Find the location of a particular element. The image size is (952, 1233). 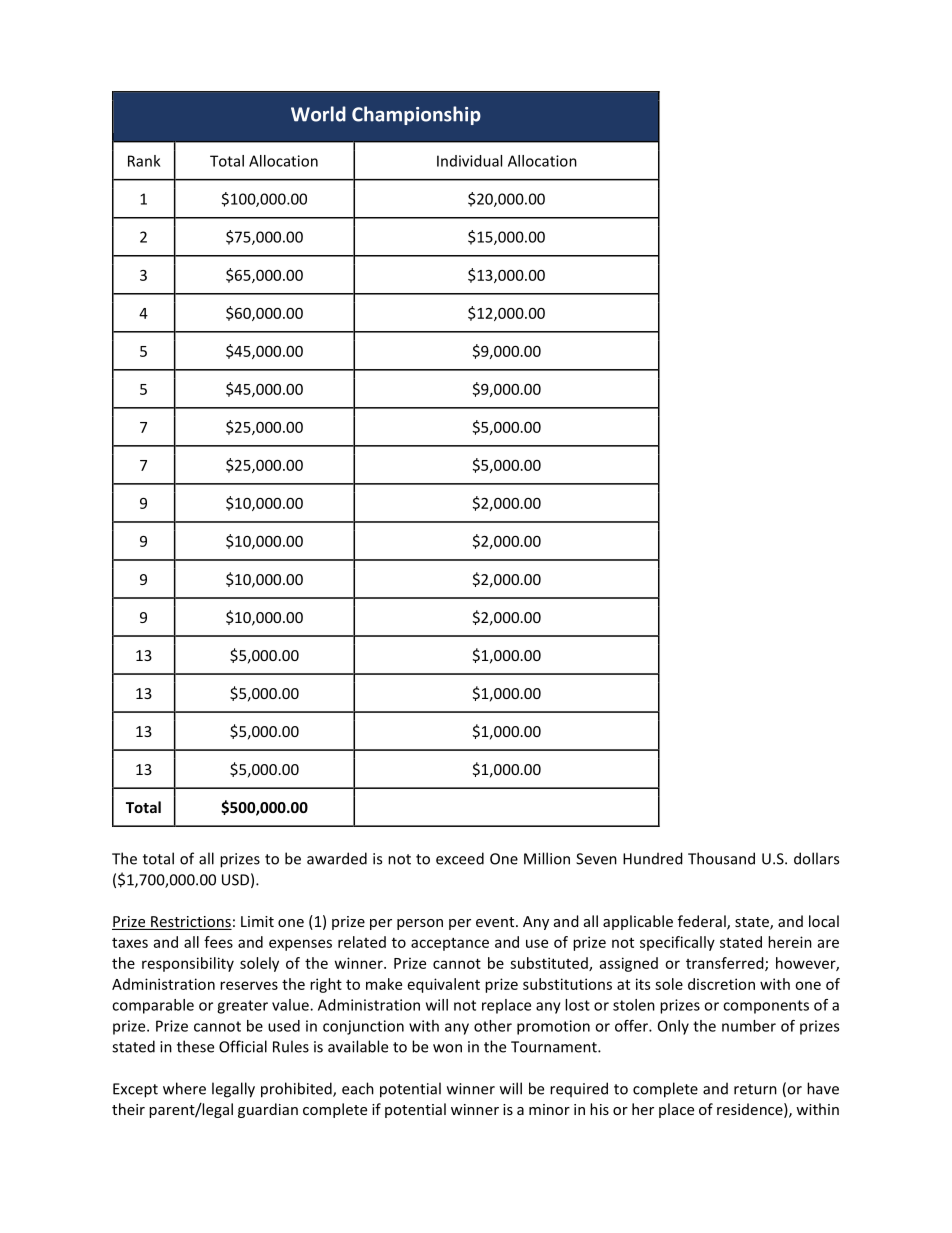

Rank is located at coordinates (144, 161).
